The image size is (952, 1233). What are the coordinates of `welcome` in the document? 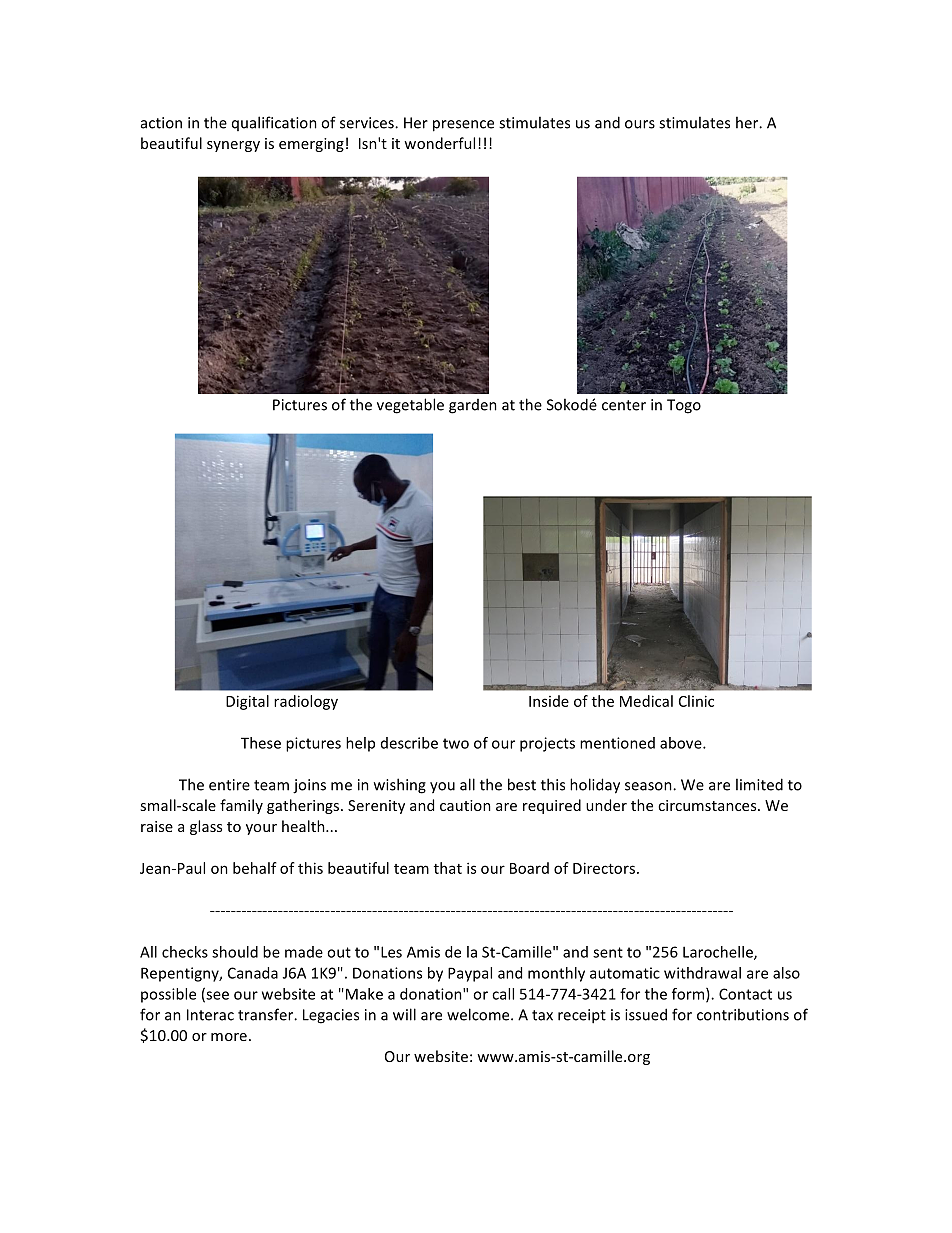 It's located at (479, 1014).
